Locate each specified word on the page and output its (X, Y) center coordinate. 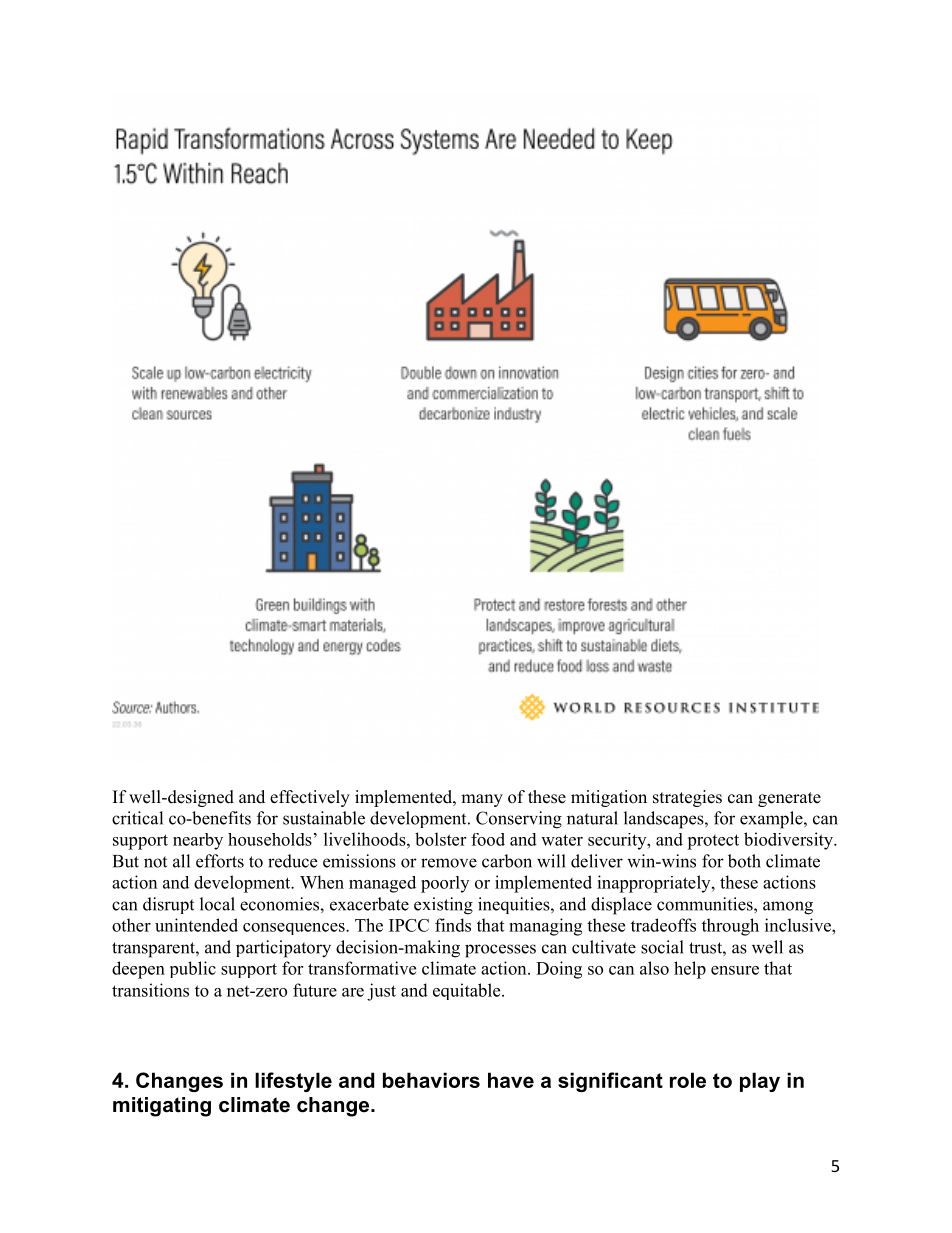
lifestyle (293, 1082)
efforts (220, 861)
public (193, 969)
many (482, 800)
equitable (468, 991)
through (730, 927)
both (744, 861)
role (688, 1080)
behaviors (431, 1080)
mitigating (162, 1107)
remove (449, 863)
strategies (687, 798)
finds (453, 925)
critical (137, 818)
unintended (196, 925)
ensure (735, 970)
